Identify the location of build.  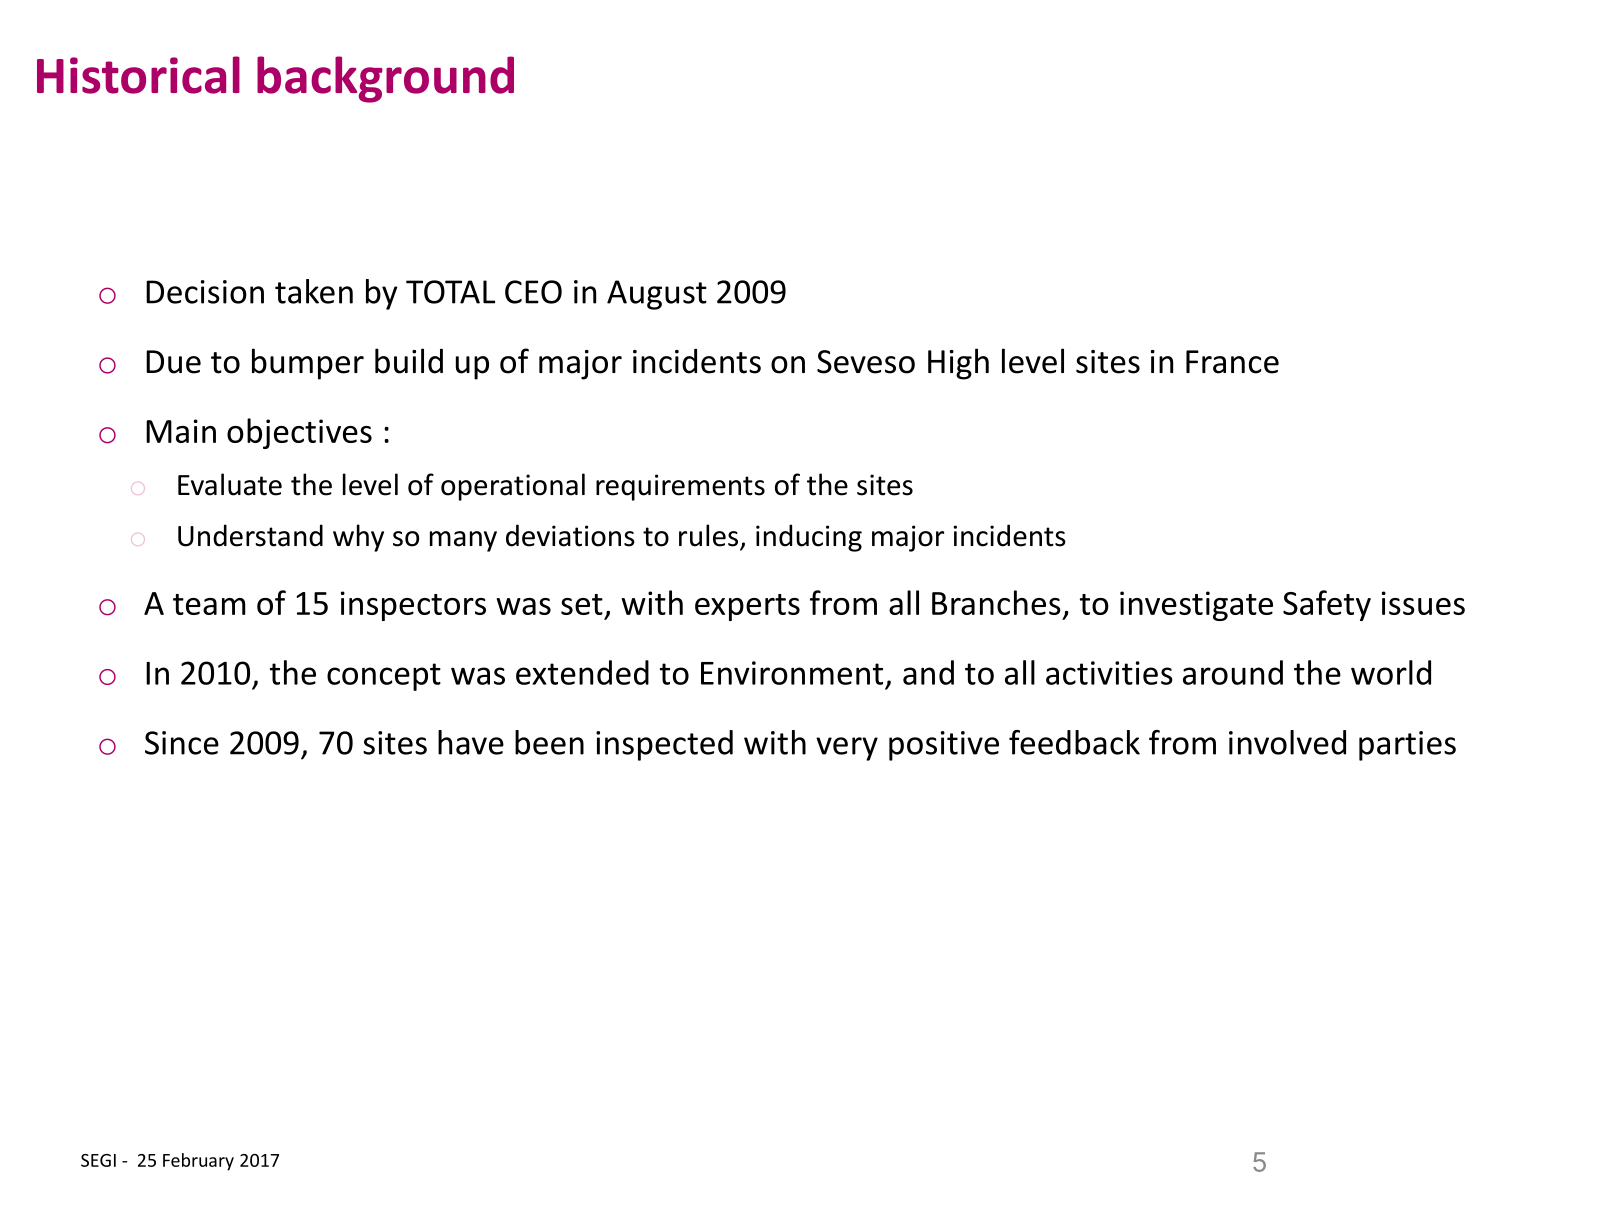
(409, 361).
